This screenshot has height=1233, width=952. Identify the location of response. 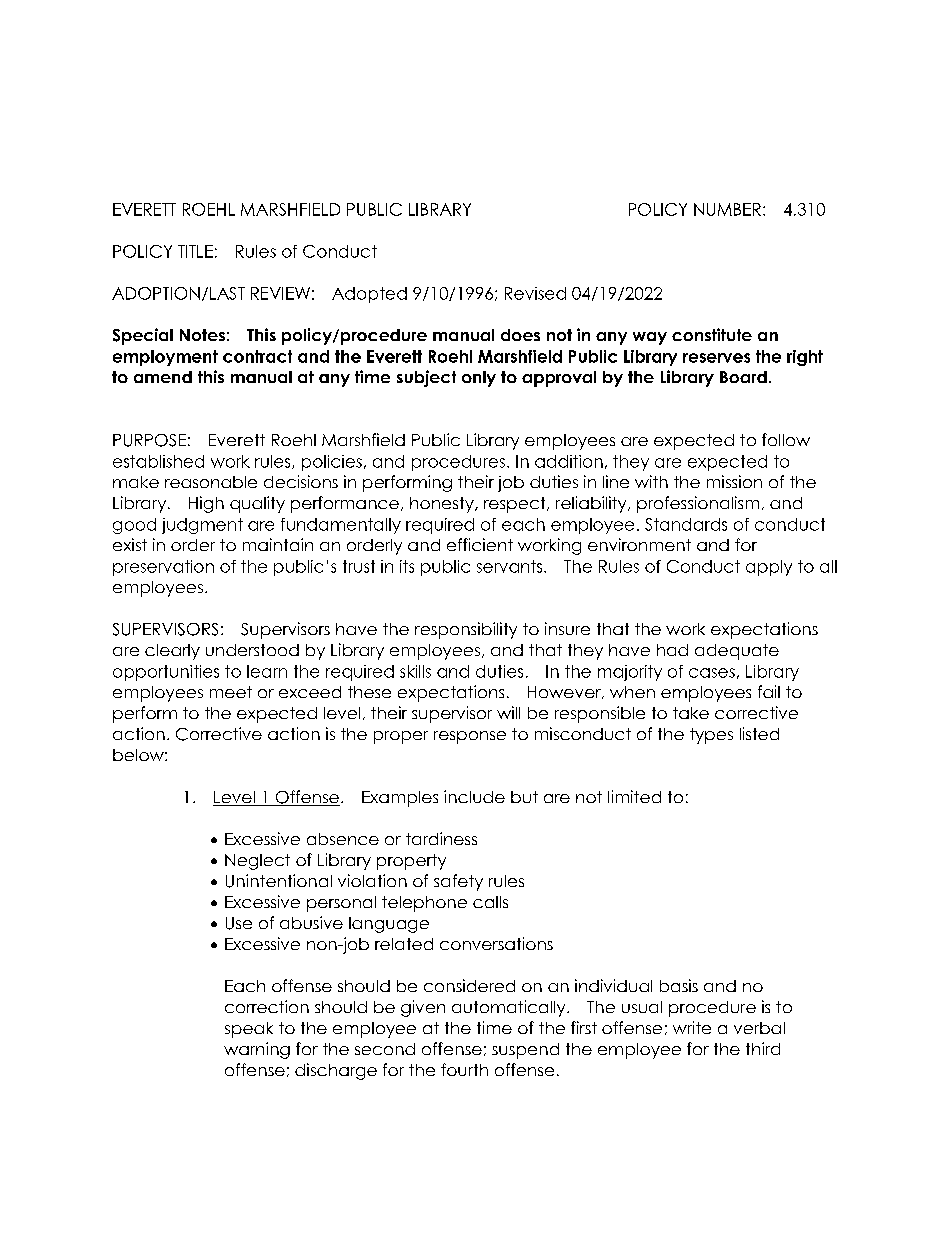
(470, 737).
